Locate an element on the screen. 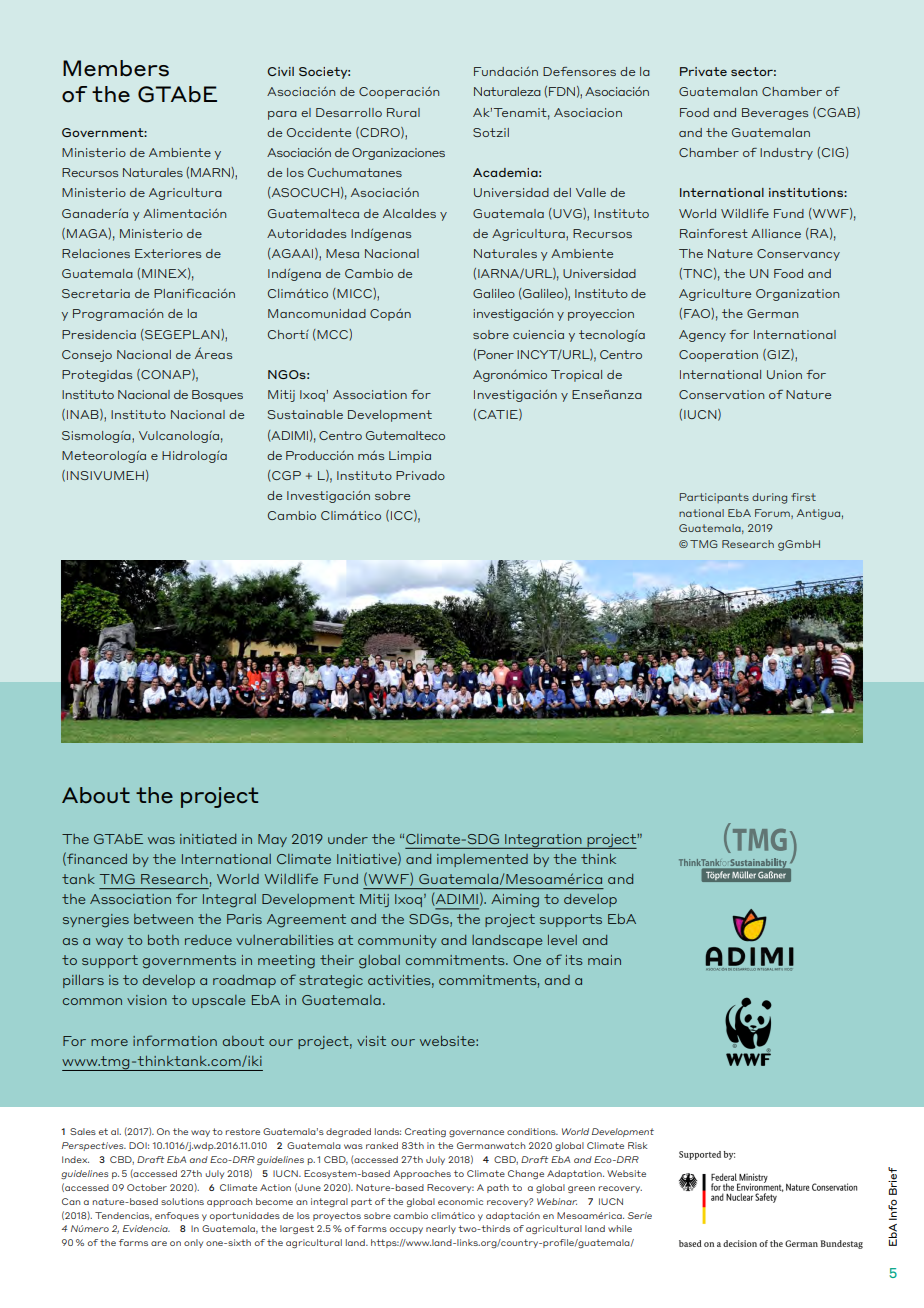  Conservation is located at coordinates (721, 394).
